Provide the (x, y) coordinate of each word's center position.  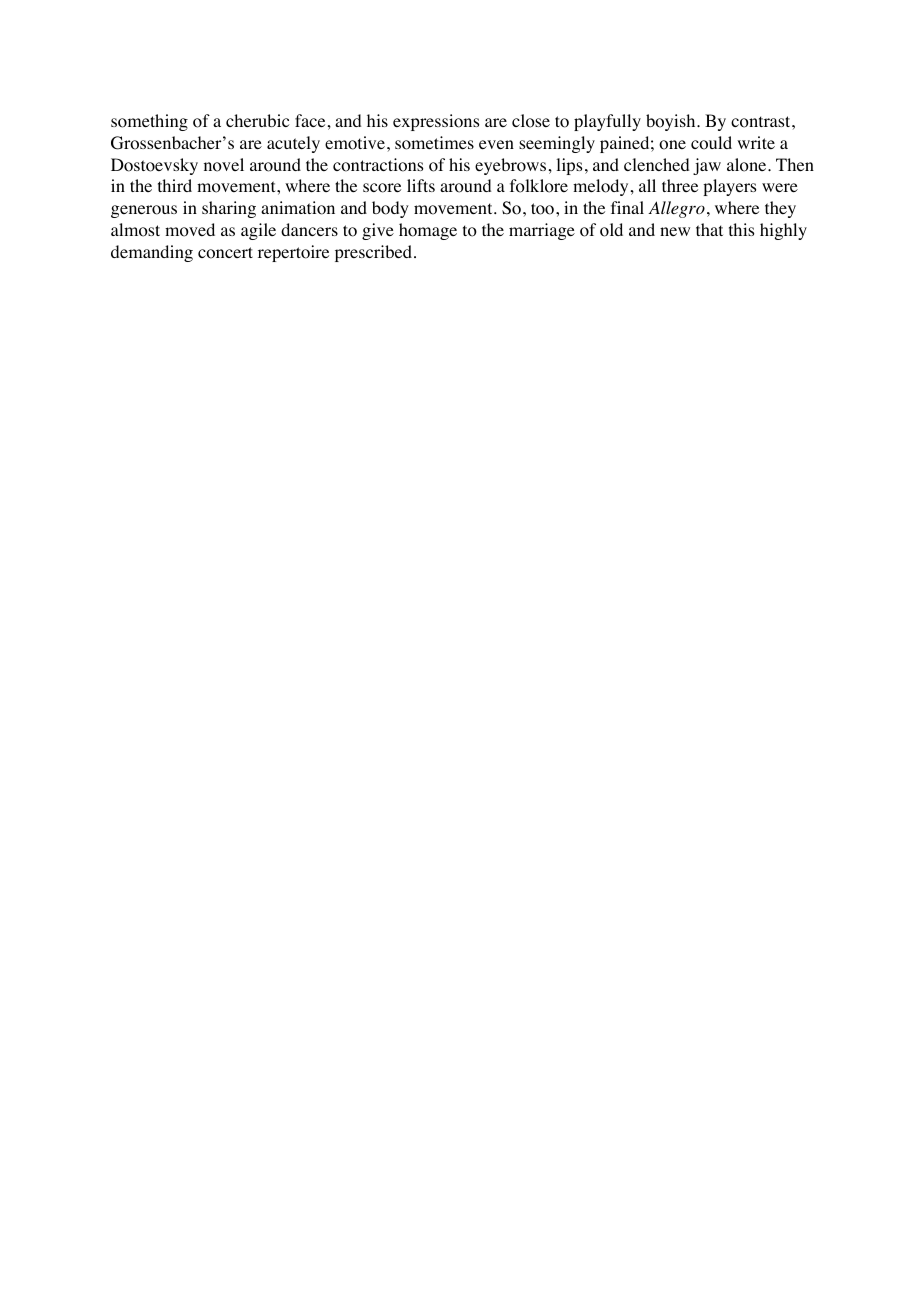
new (675, 231)
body (390, 209)
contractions (378, 165)
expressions (436, 122)
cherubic (257, 120)
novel (224, 165)
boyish (672, 122)
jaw (707, 166)
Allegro (676, 209)
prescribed (373, 253)
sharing (229, 209)
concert (225, 253)
